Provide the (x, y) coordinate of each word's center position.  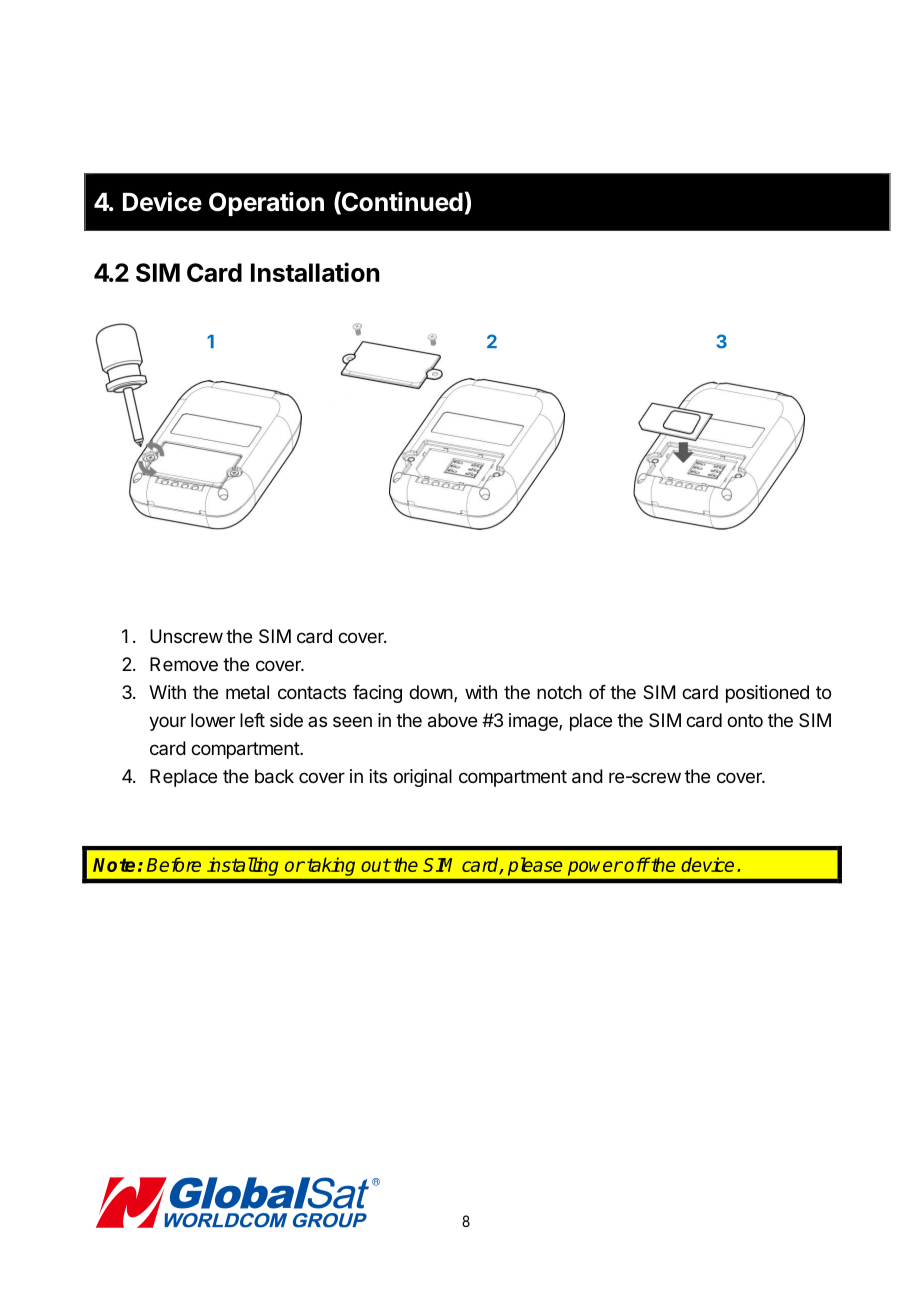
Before (174, 864)
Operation (266, 204)
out (376, 865)
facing (377, 694)
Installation (315, 272)
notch (559, 692)
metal (247, 692)
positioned (767, 694)
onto (745, 720)
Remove (184, 664)
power (595, 868)
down (431, 692)
